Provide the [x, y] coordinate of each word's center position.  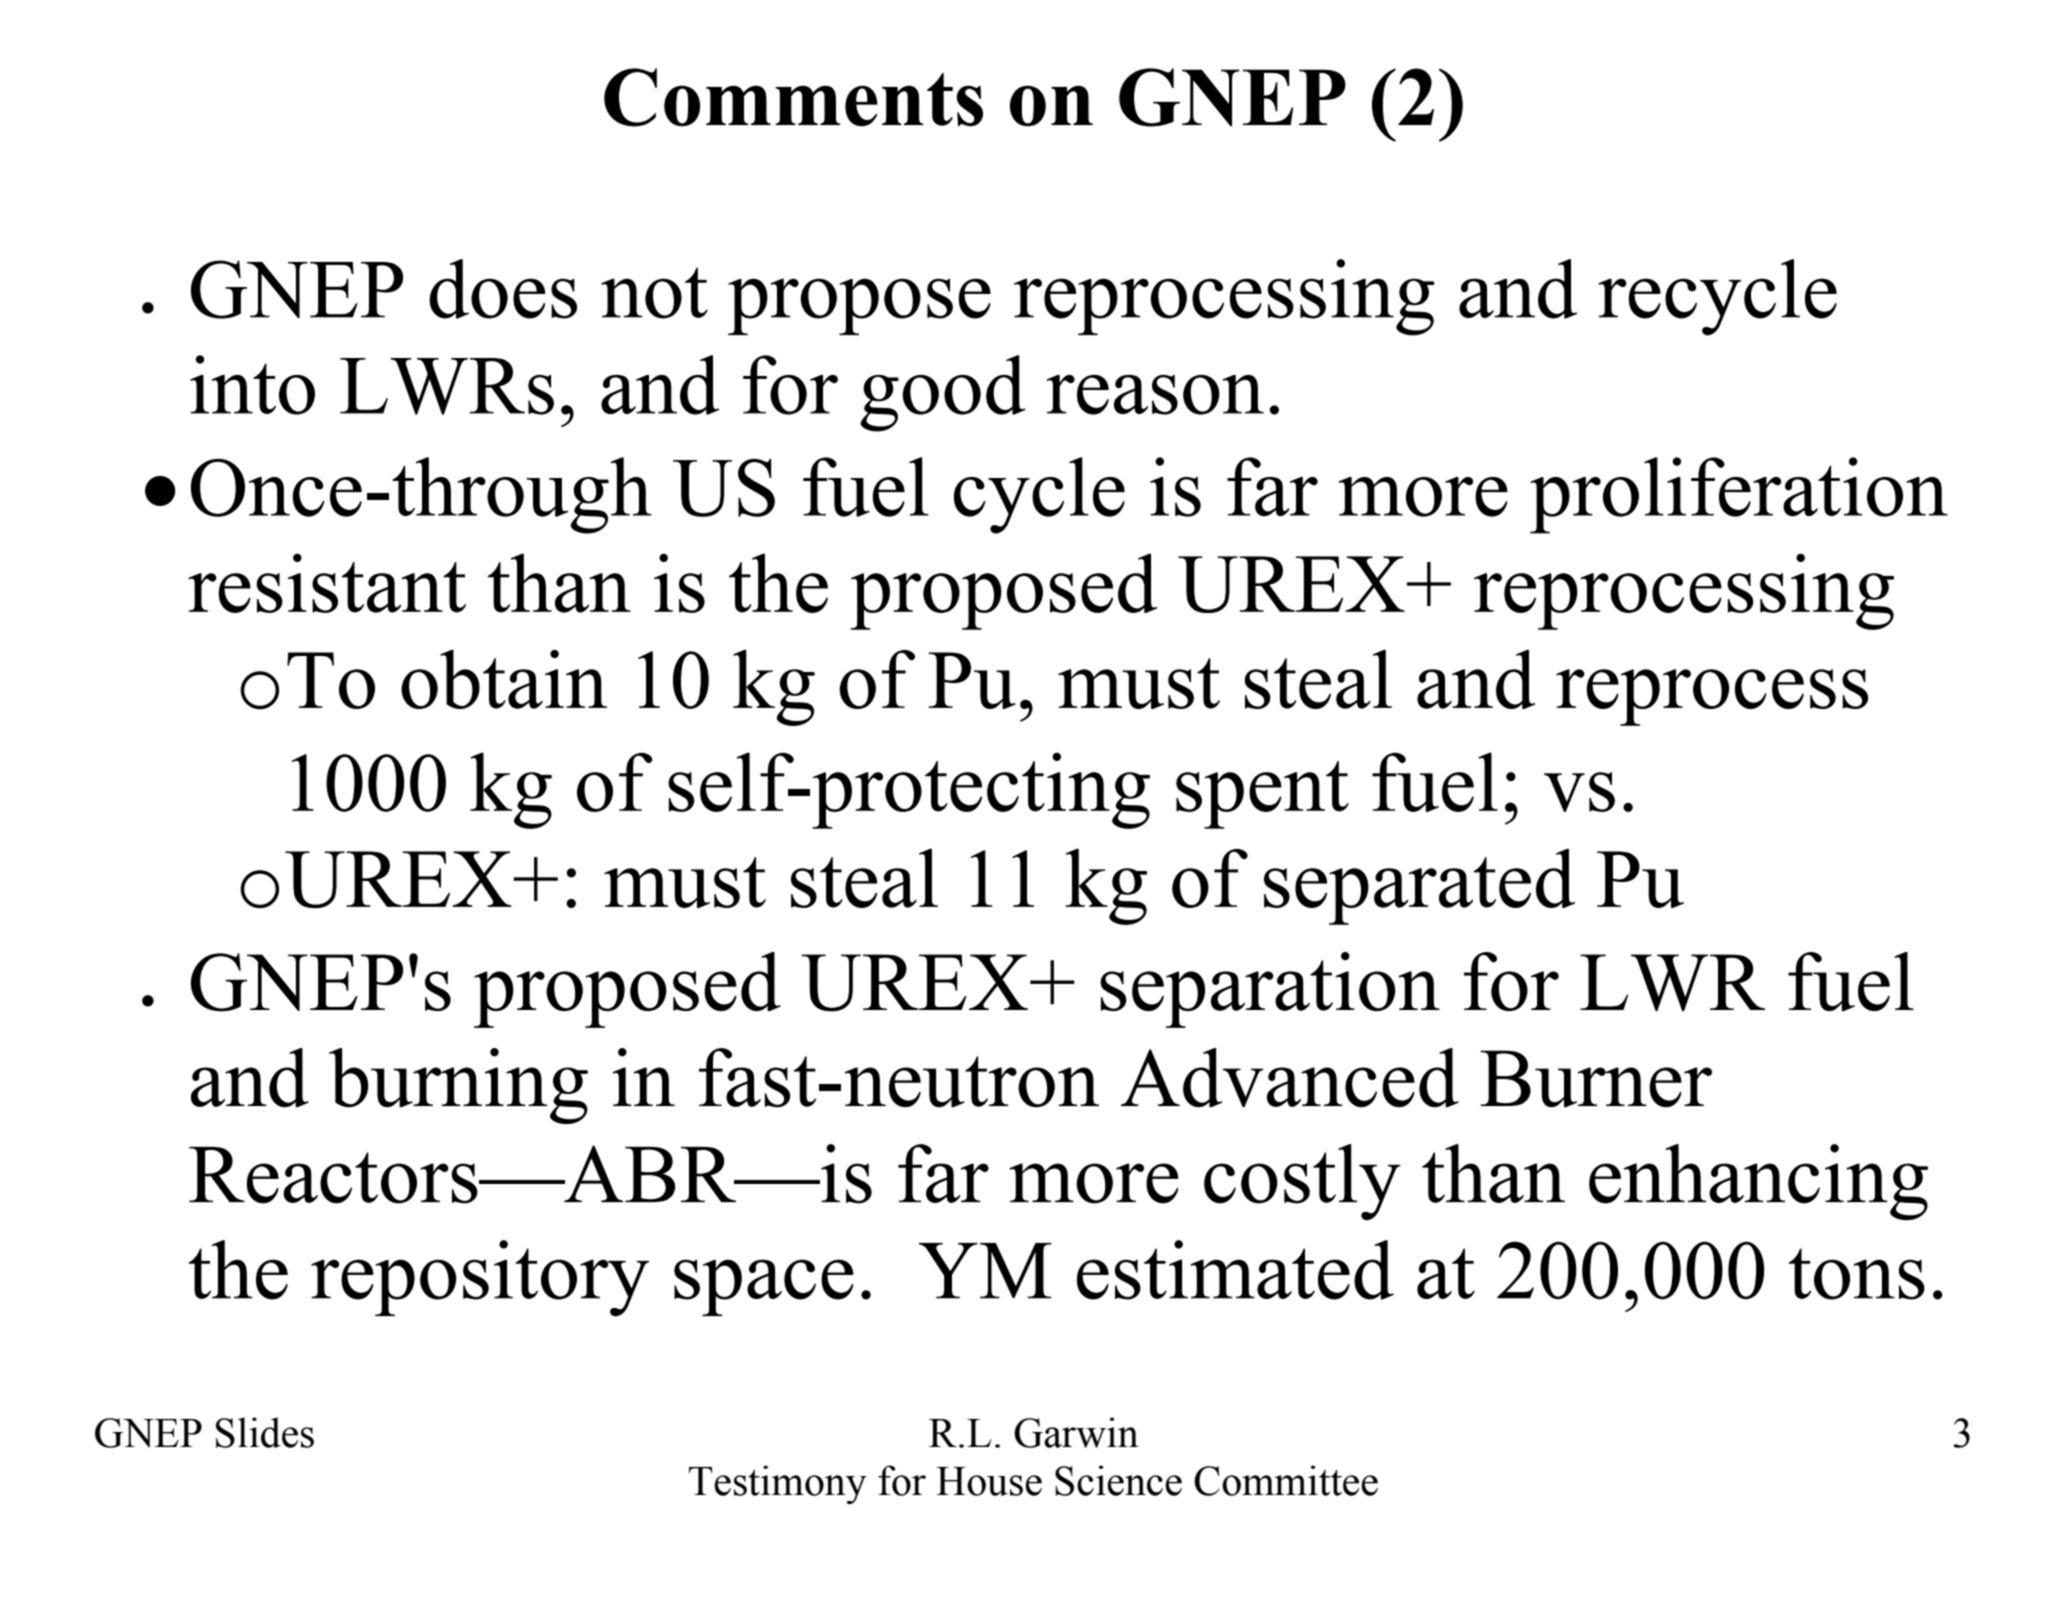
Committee [1286, 1480]
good [943, 393]
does [503, 289]
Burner [1596, 1079]
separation [1270, 990]
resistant [327, 583]
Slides [265, 1432]
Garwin [1076, 1432]
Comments [793, 97]
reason [1155, 395]
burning [458, 1086]
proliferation [1739, 495]
